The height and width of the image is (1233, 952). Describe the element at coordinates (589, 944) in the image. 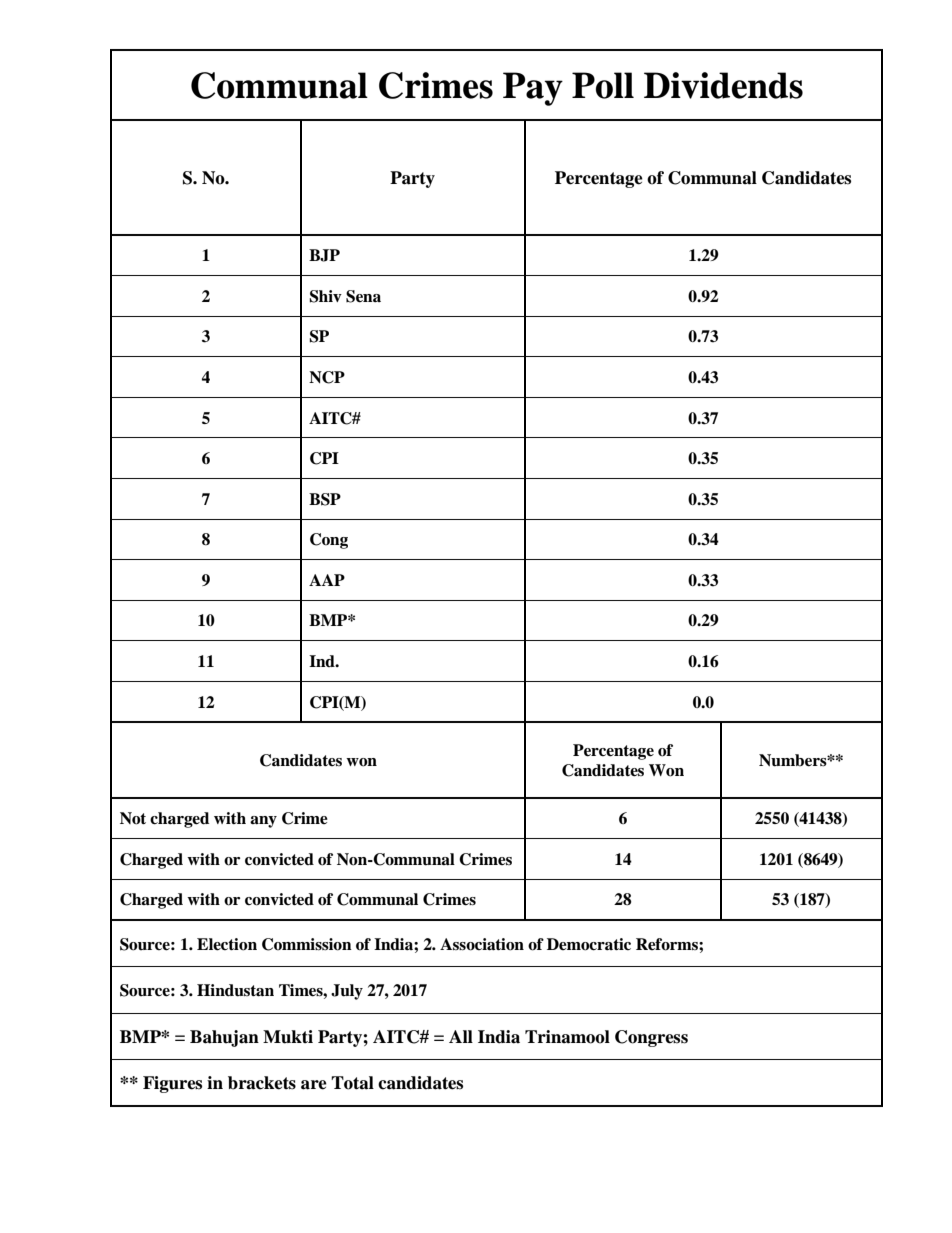

I see `Democratic` at that location.
